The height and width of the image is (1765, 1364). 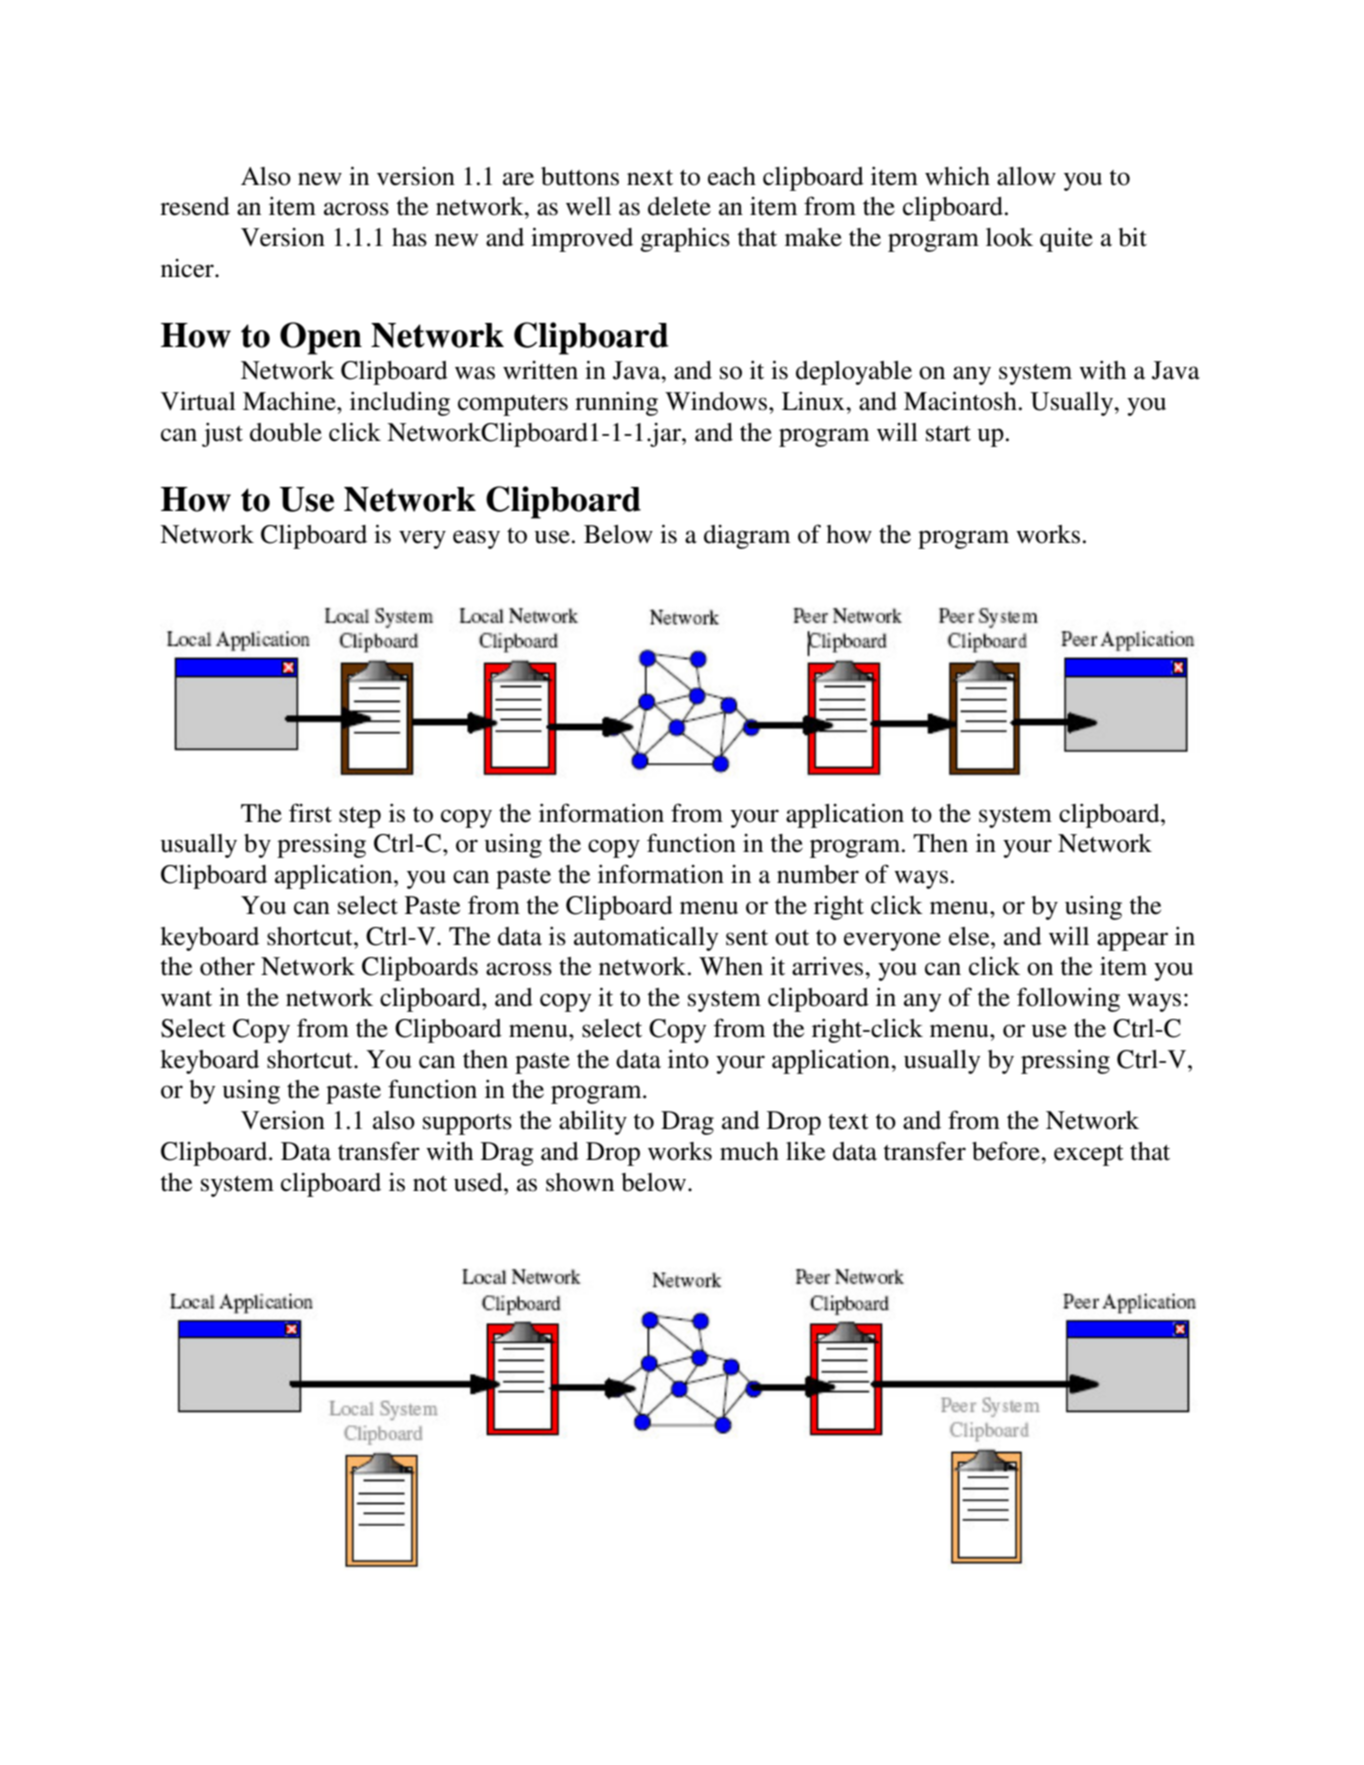 I want to click on delete, so click(x=679, y=206).
